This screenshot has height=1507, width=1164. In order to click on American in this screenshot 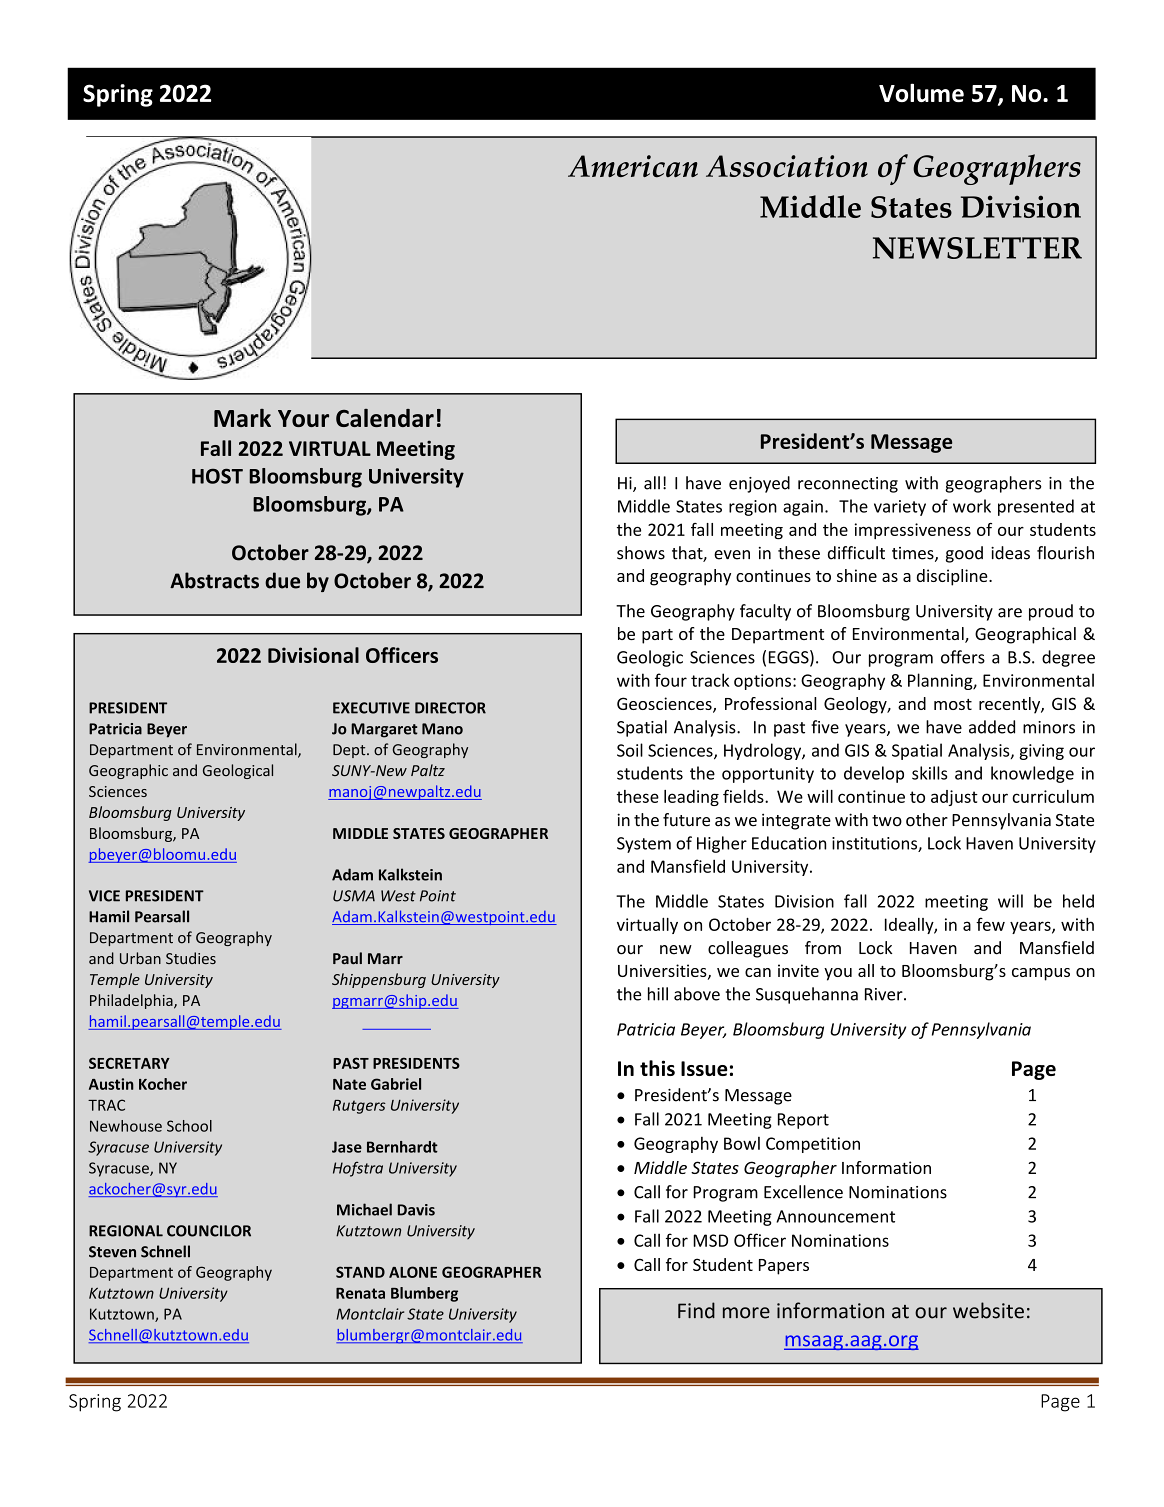, I will do `click(633, 166)`.
